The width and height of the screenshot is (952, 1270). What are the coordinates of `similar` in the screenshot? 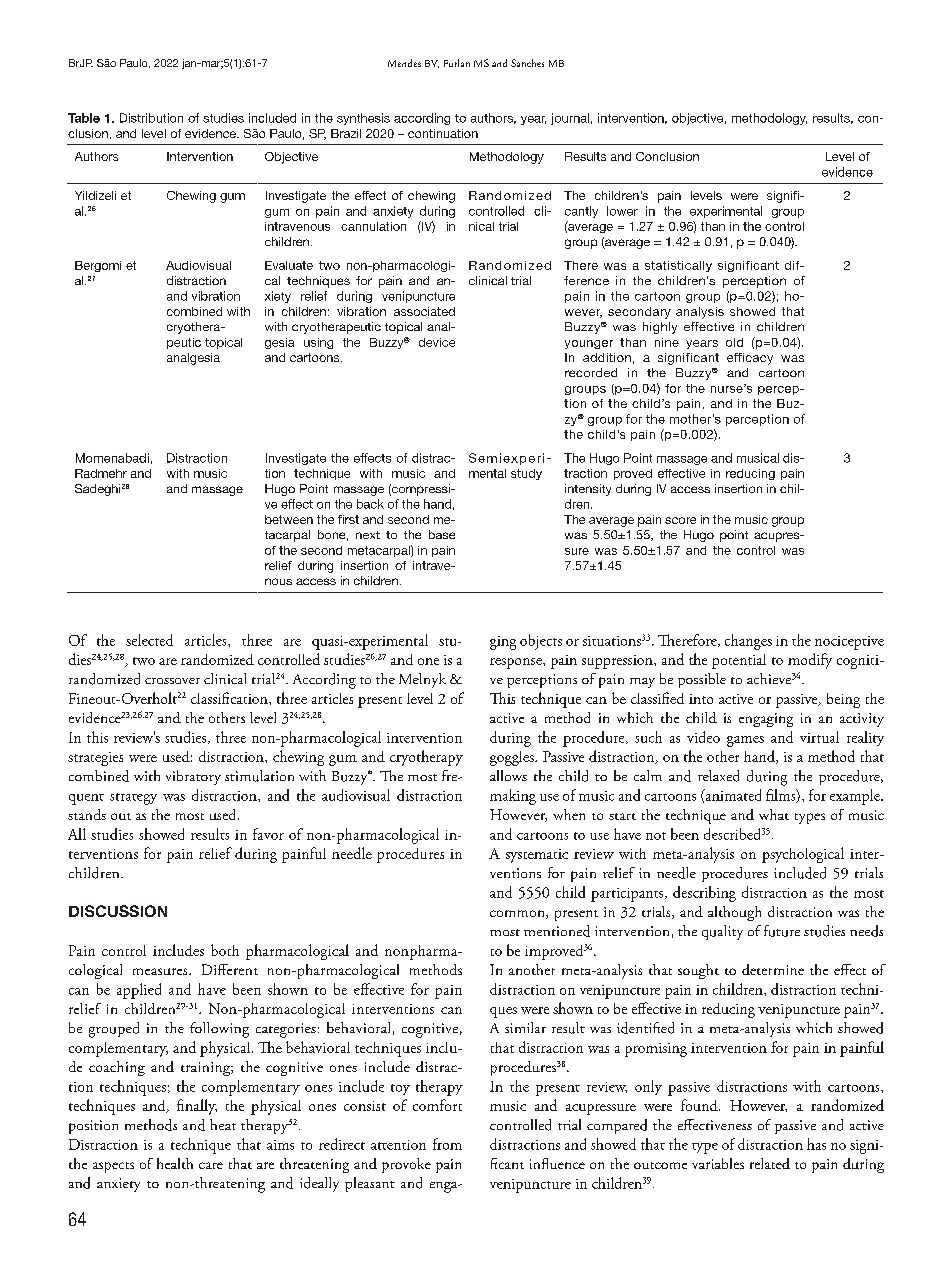 It's located at (525, 1027).
